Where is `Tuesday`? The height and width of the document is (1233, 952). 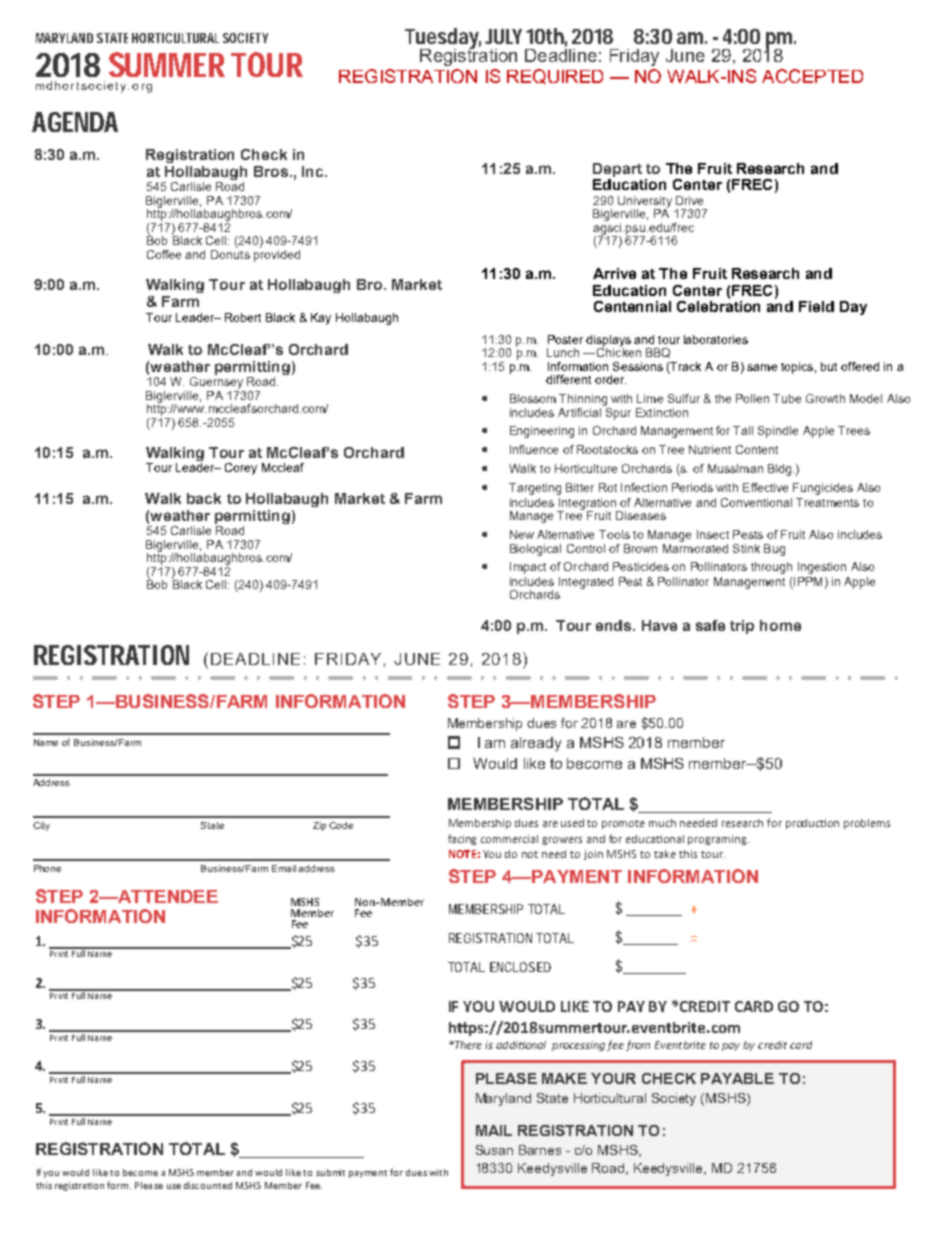
Tuesday is located at coordinates (443, 39).
